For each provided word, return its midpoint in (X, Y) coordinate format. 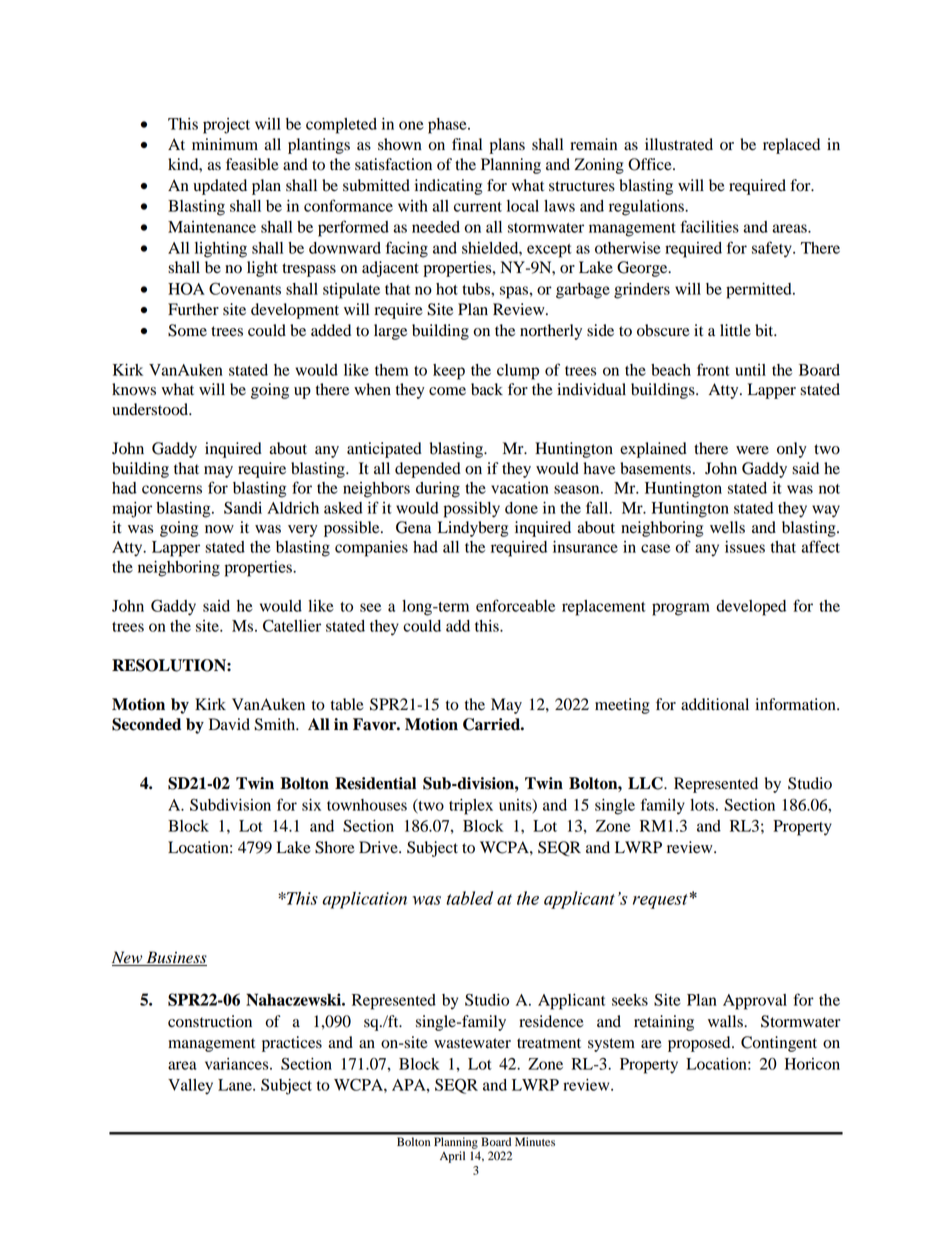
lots (703, 805)
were (752, 450)
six (311, 805)
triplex (471, 807)
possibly (472, 510)
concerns (172, 489)
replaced (791, 146)
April (452, 1157)
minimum (225, 144)
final (467, 144)
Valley (190, 1087)
